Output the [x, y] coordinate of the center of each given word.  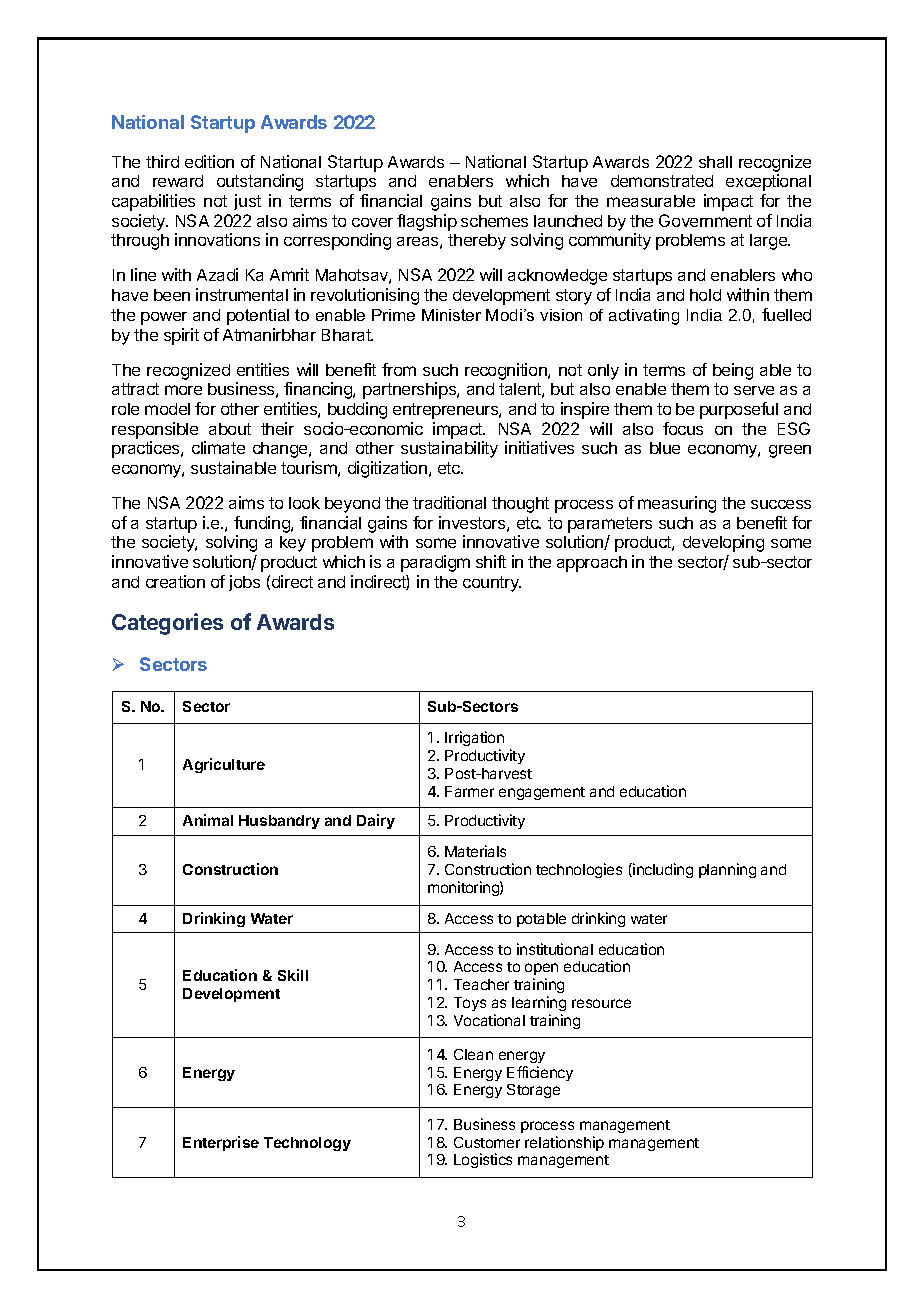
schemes [494, 221]
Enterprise [221, 1143]
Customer [487, 1142]
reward [178, 181]
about [230, 429]
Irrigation [474, 740]
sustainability [449, 449]
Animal [208, 820]
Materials [475, 851]
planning [727, 870]
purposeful [739, 410]
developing [723, 543]
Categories [167, 624]
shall [715, 162]
